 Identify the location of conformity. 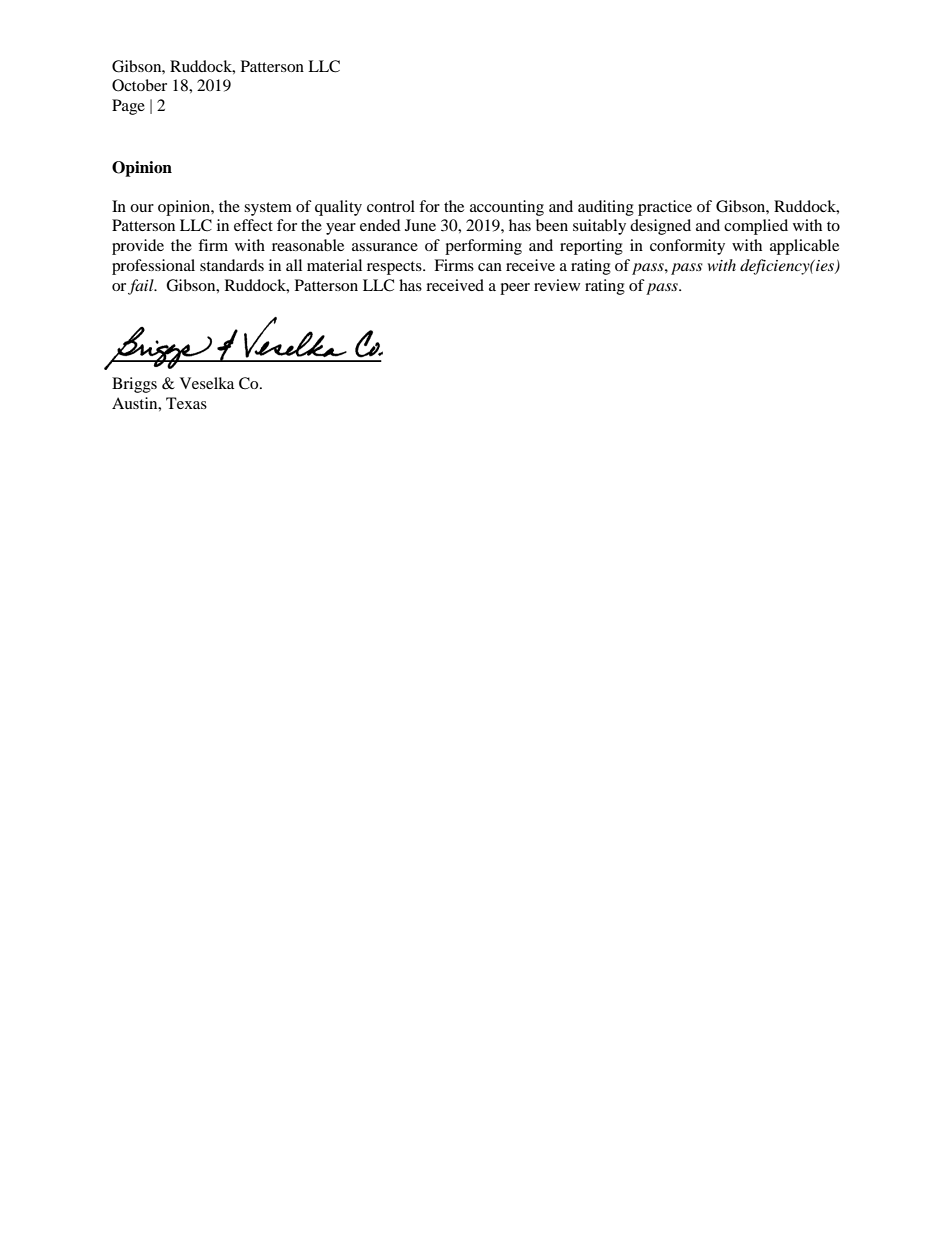
(687, 247).
